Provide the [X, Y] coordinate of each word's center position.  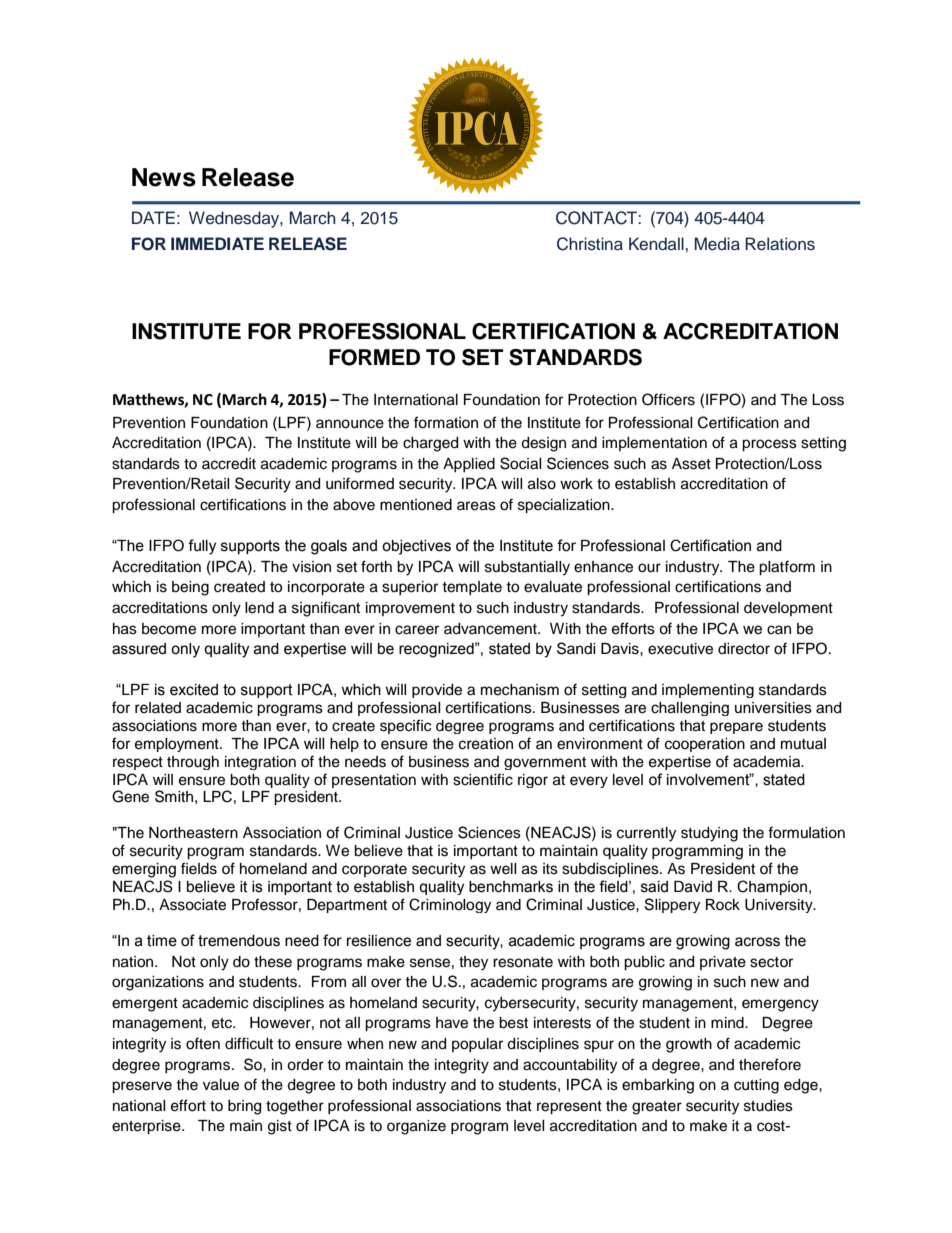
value [221, 1085]
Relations [780, 244]
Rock [723, 905]
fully [202, 547]
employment [178, 745]
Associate [192, 905]
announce [350, 424]
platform [787, 568]
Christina [590, 244]
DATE [153, 217]
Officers [668, 399]
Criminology [450, 905]
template [472, 588]
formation [446, 422]
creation [486, 744]
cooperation [705, 745]
